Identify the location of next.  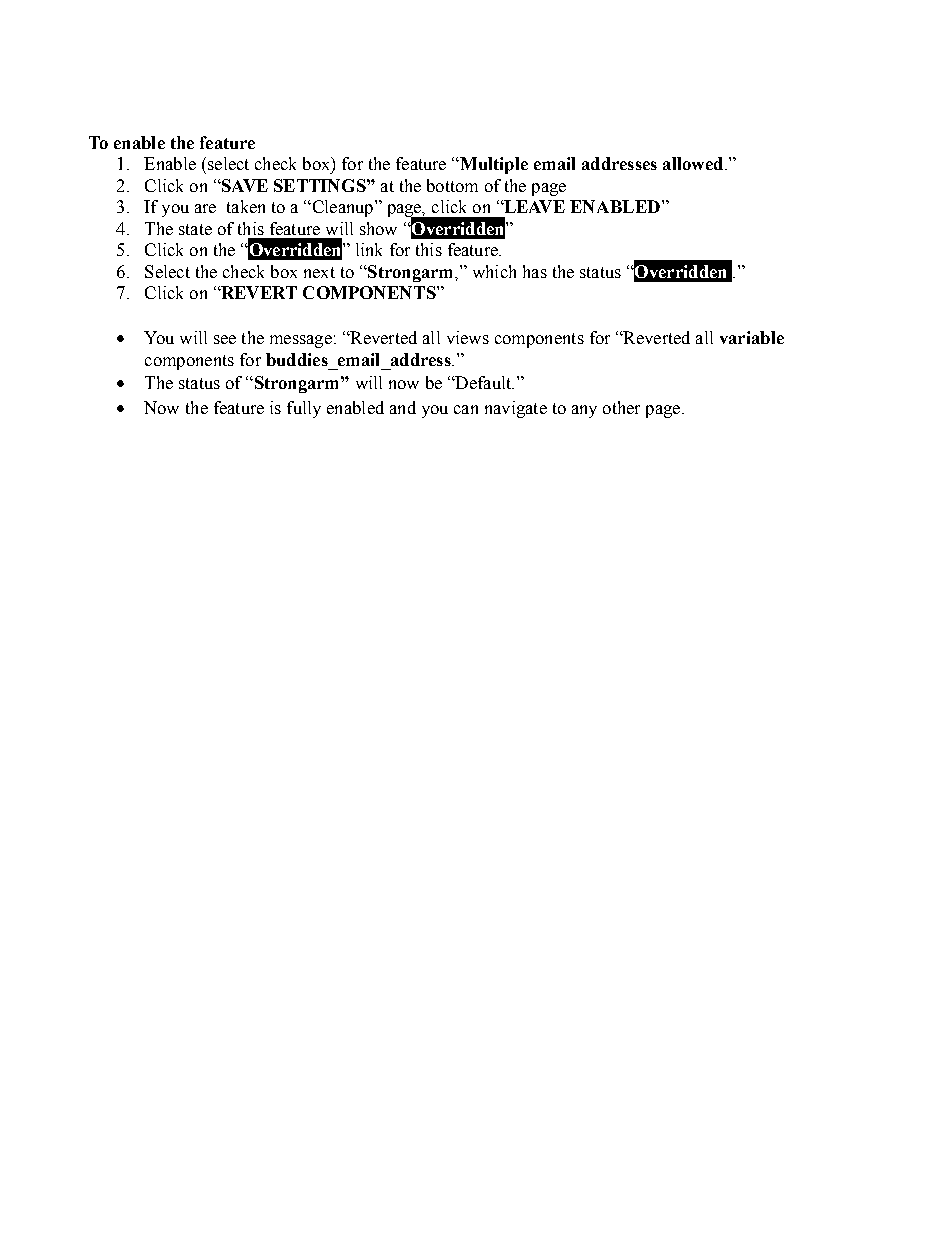
(319, 272).
